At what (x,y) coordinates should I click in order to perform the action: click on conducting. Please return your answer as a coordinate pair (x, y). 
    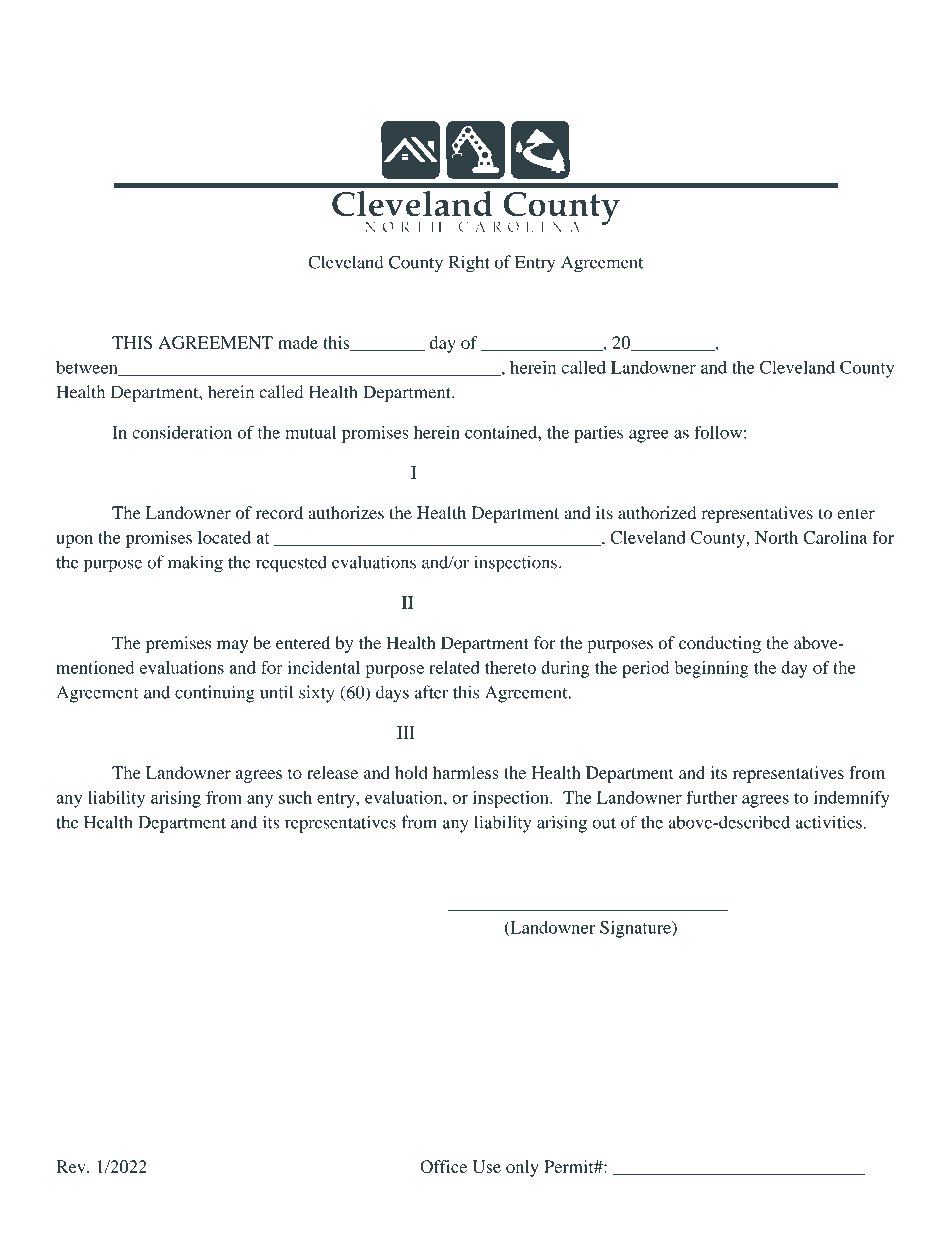
    Looking at the image, I should click on (720, 644).
